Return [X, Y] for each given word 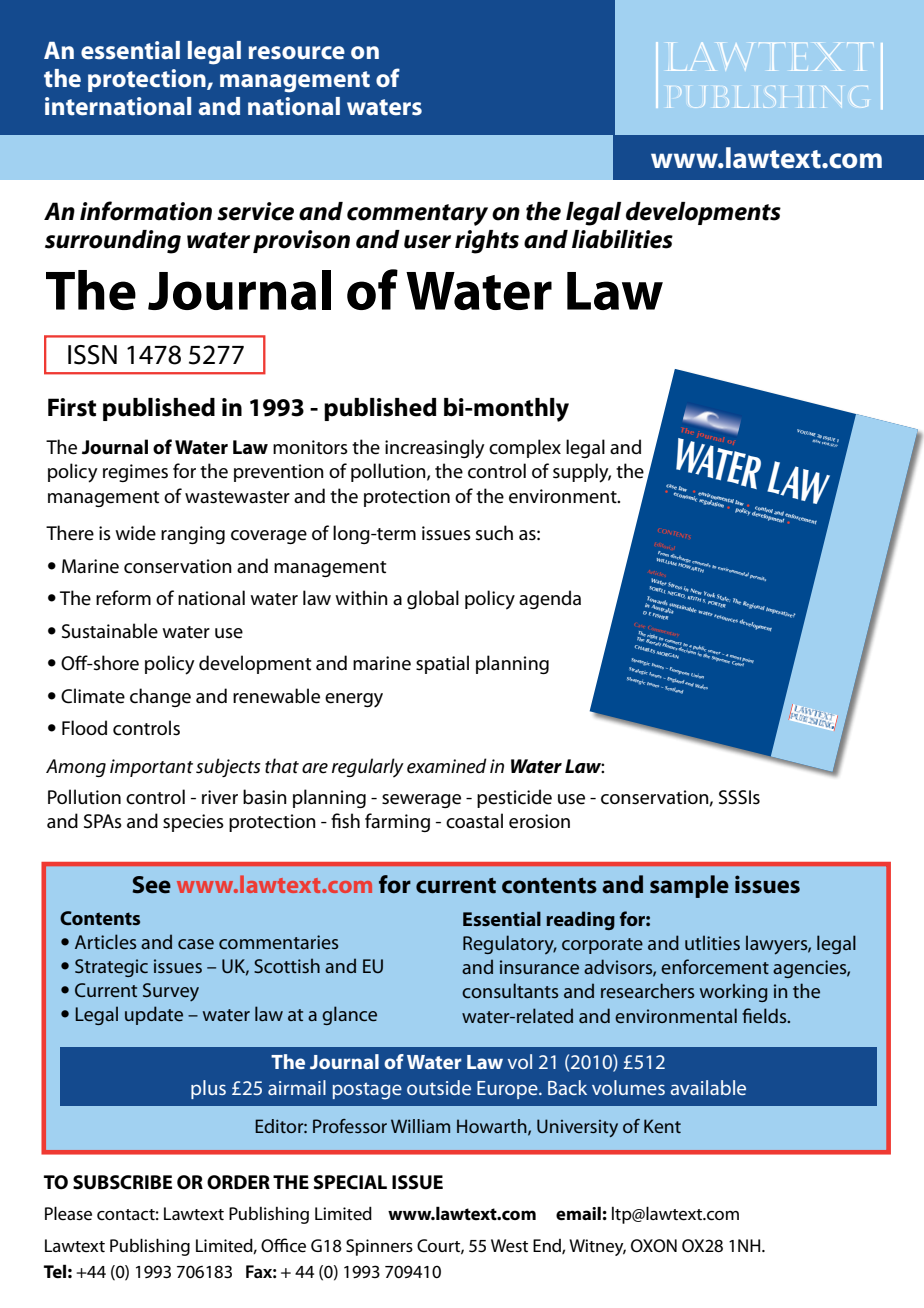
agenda [550, 599]
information [146, 211]
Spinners [379, 1247]
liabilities [622, 239]
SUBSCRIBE [122, 1182]
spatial [442, 664]
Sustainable [110, 631]
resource [297, 53]
